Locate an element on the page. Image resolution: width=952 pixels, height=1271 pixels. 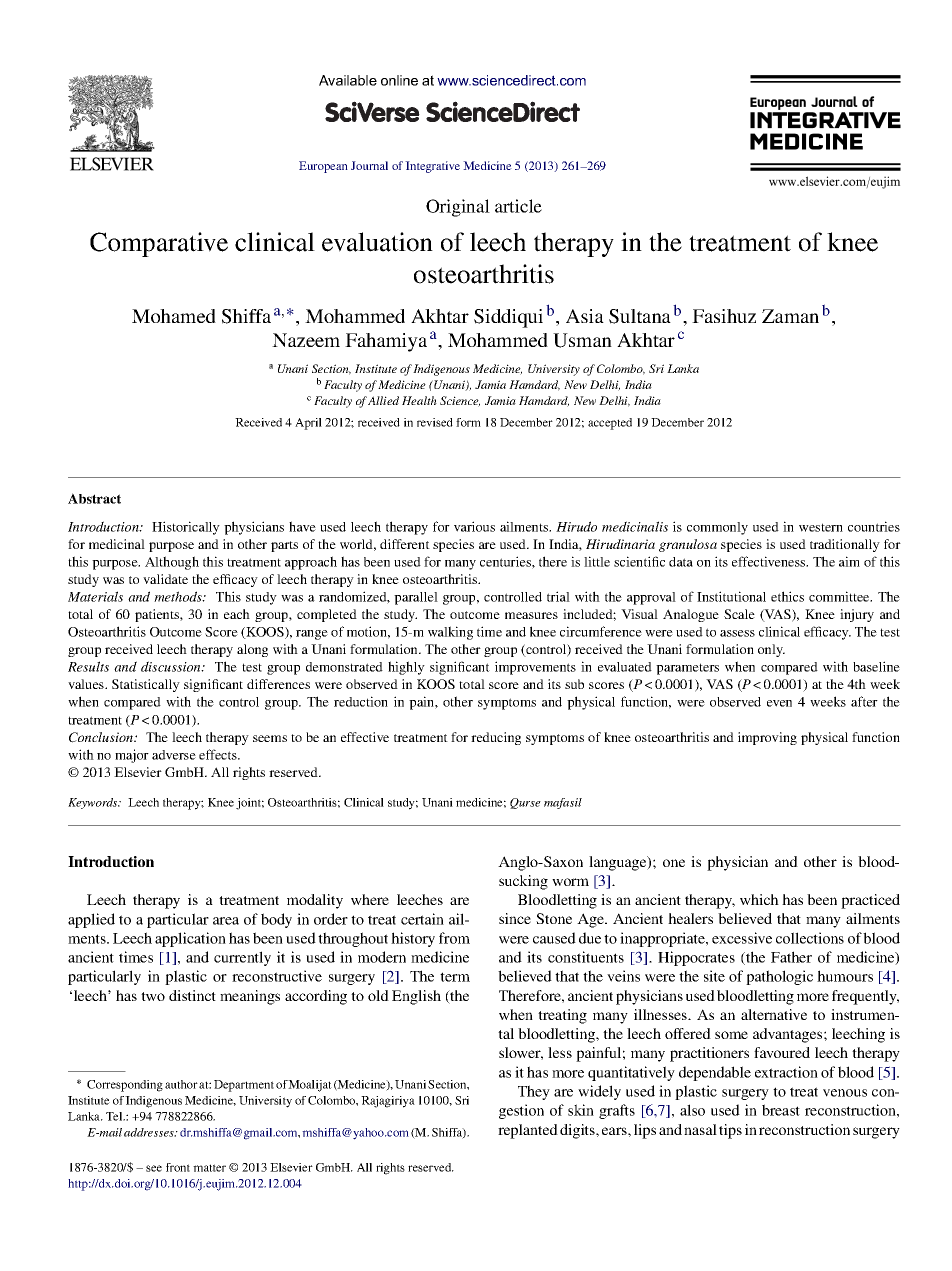
adverse is located at coordinates (174, 755).
